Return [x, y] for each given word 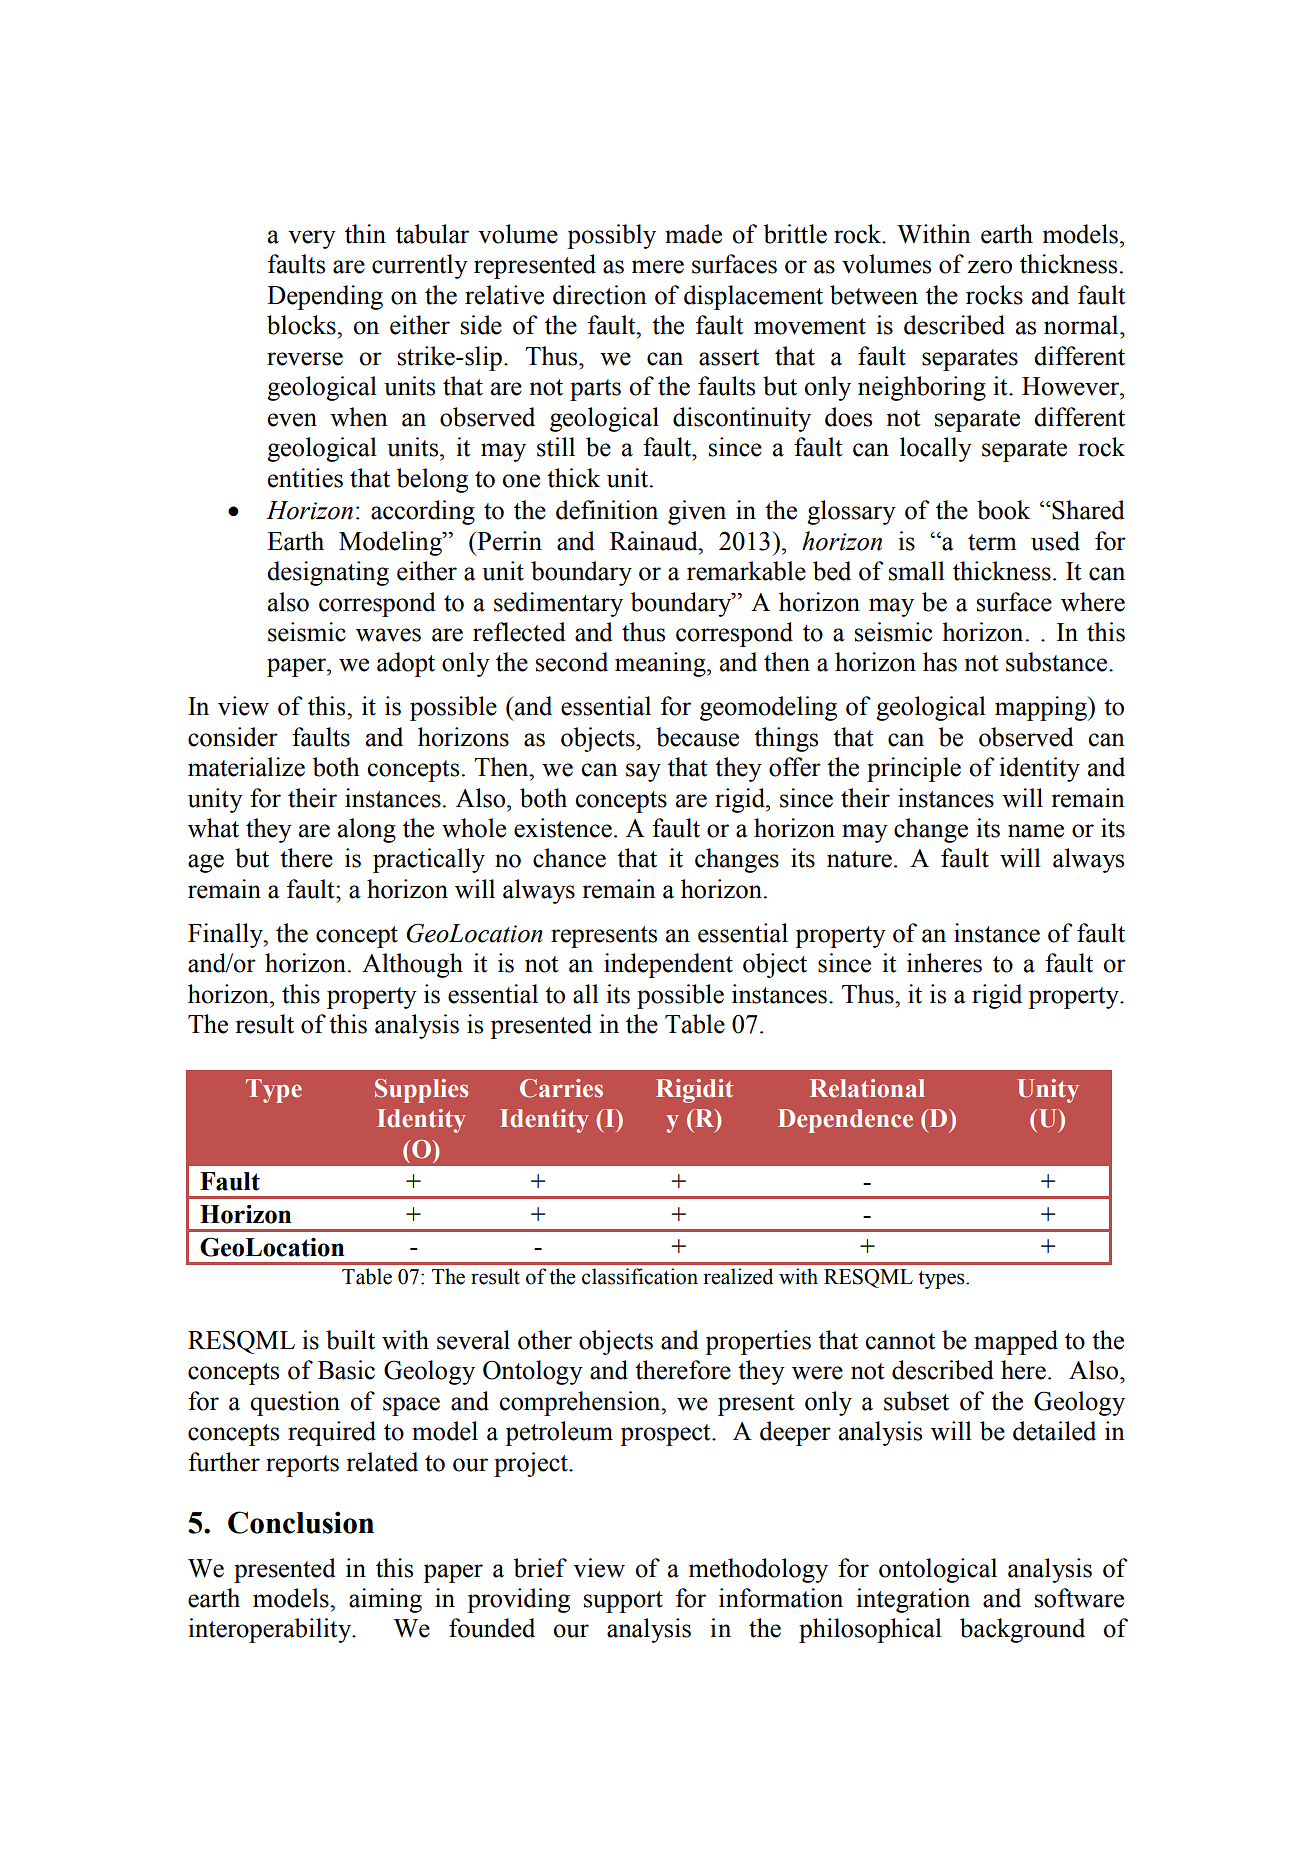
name [1036, 831]
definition [607, 510]
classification [640, 1276]
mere [658, 267]
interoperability [271, 1630]
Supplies [421, 1091]
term [992, 542]
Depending [325, 297]
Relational [867, 1088]
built [350, 1340]
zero [990, 267]
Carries [561, 1088]
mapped [1016, 1342]
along [367, 830]
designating [328, 573]
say [643, 772]
